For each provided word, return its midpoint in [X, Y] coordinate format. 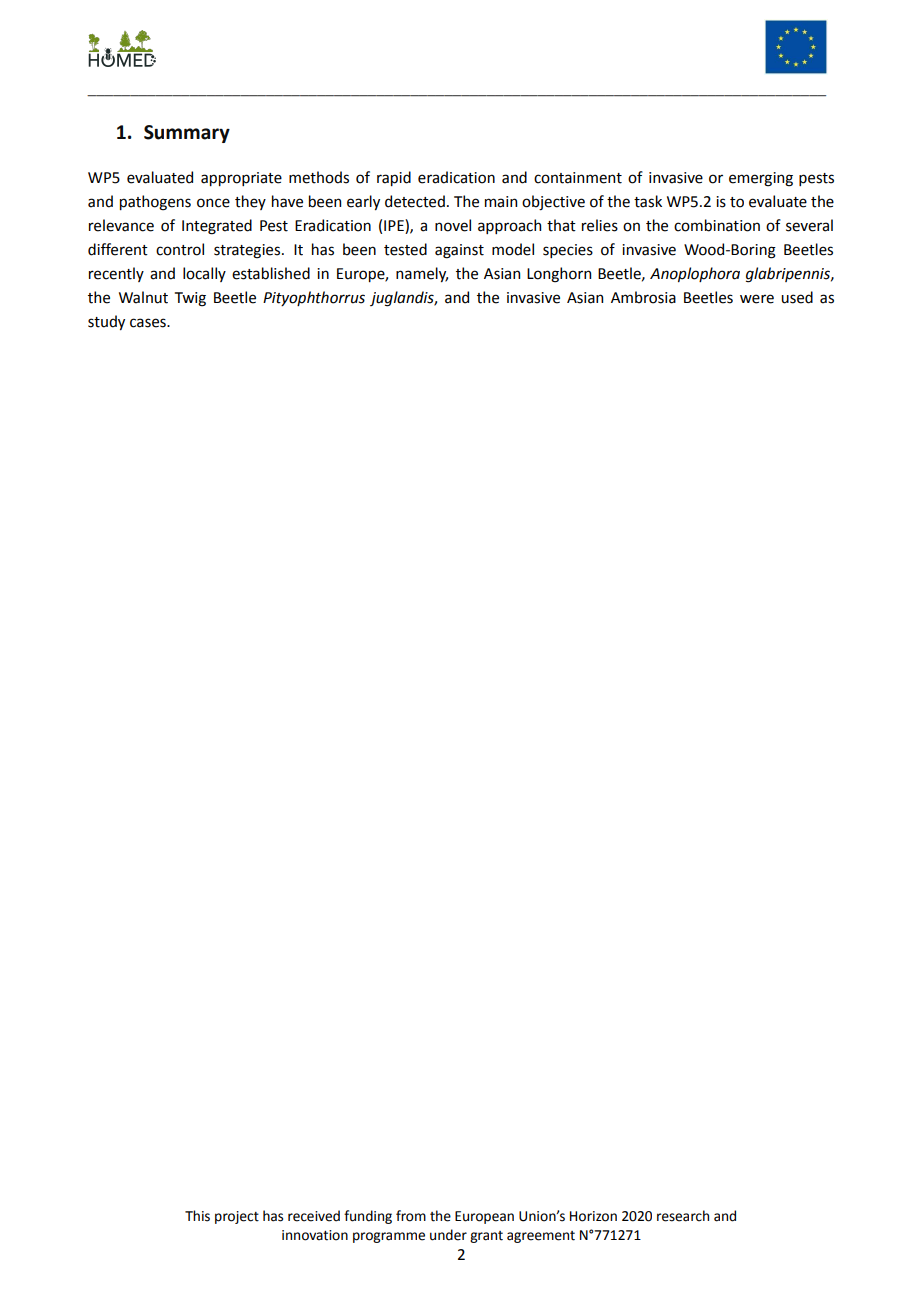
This [197, 1216]
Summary [187, 134]
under [448, 1235]
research [683, 1216]
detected [415, 201]
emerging [761, 179]
